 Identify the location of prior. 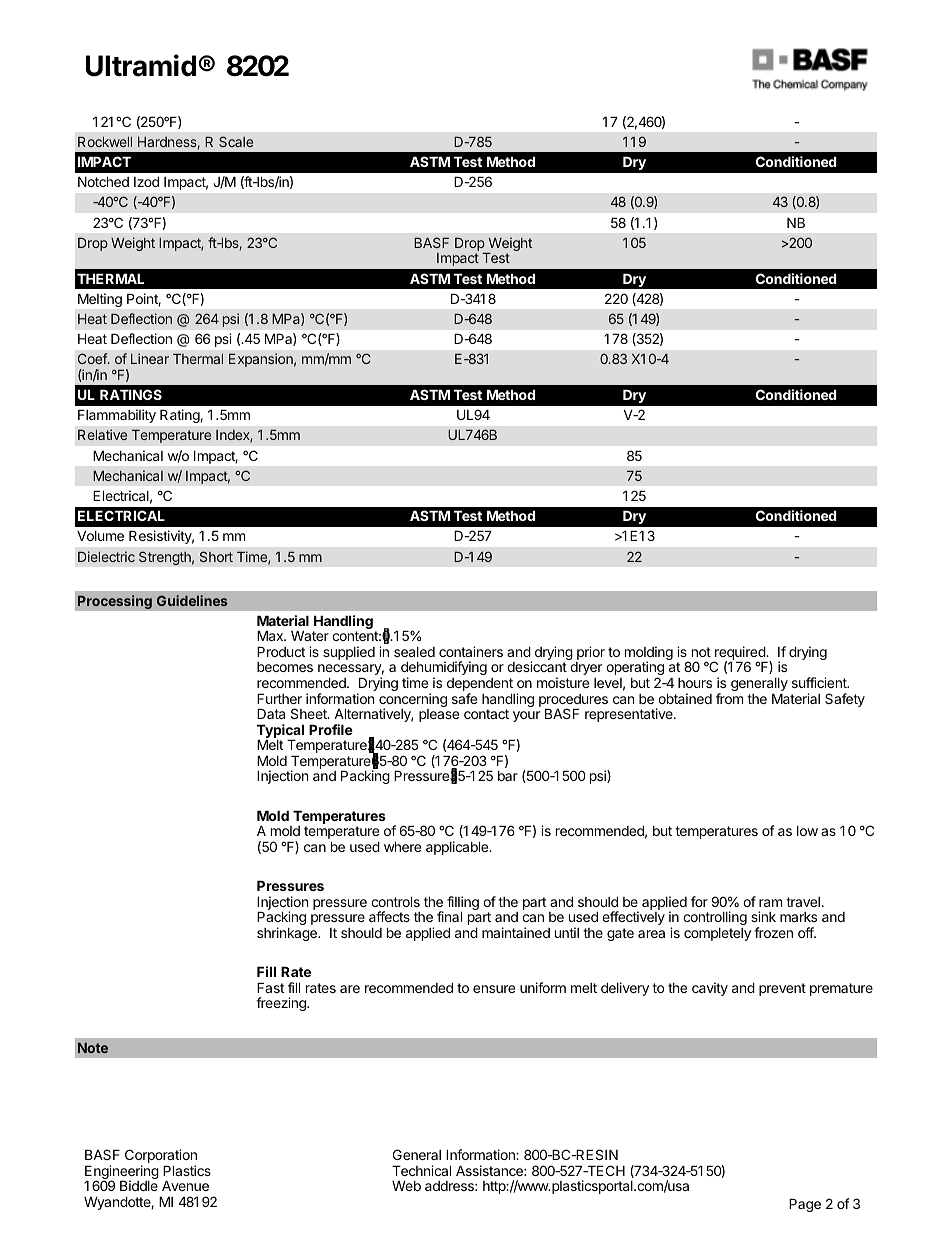
(590, 654).
